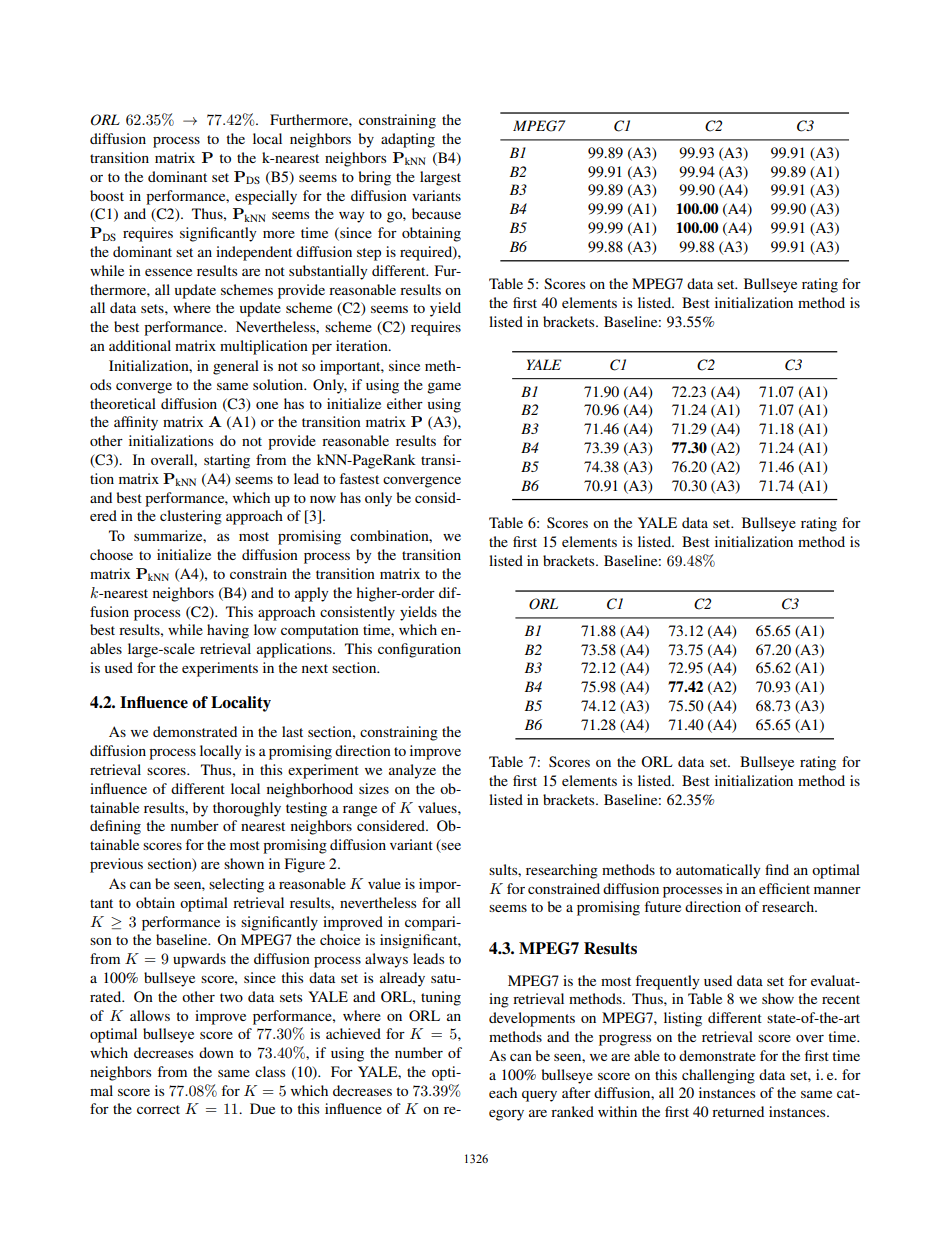  Describe the element at coordinates (444, 388) in the screenshot. I see `game` at that location.
